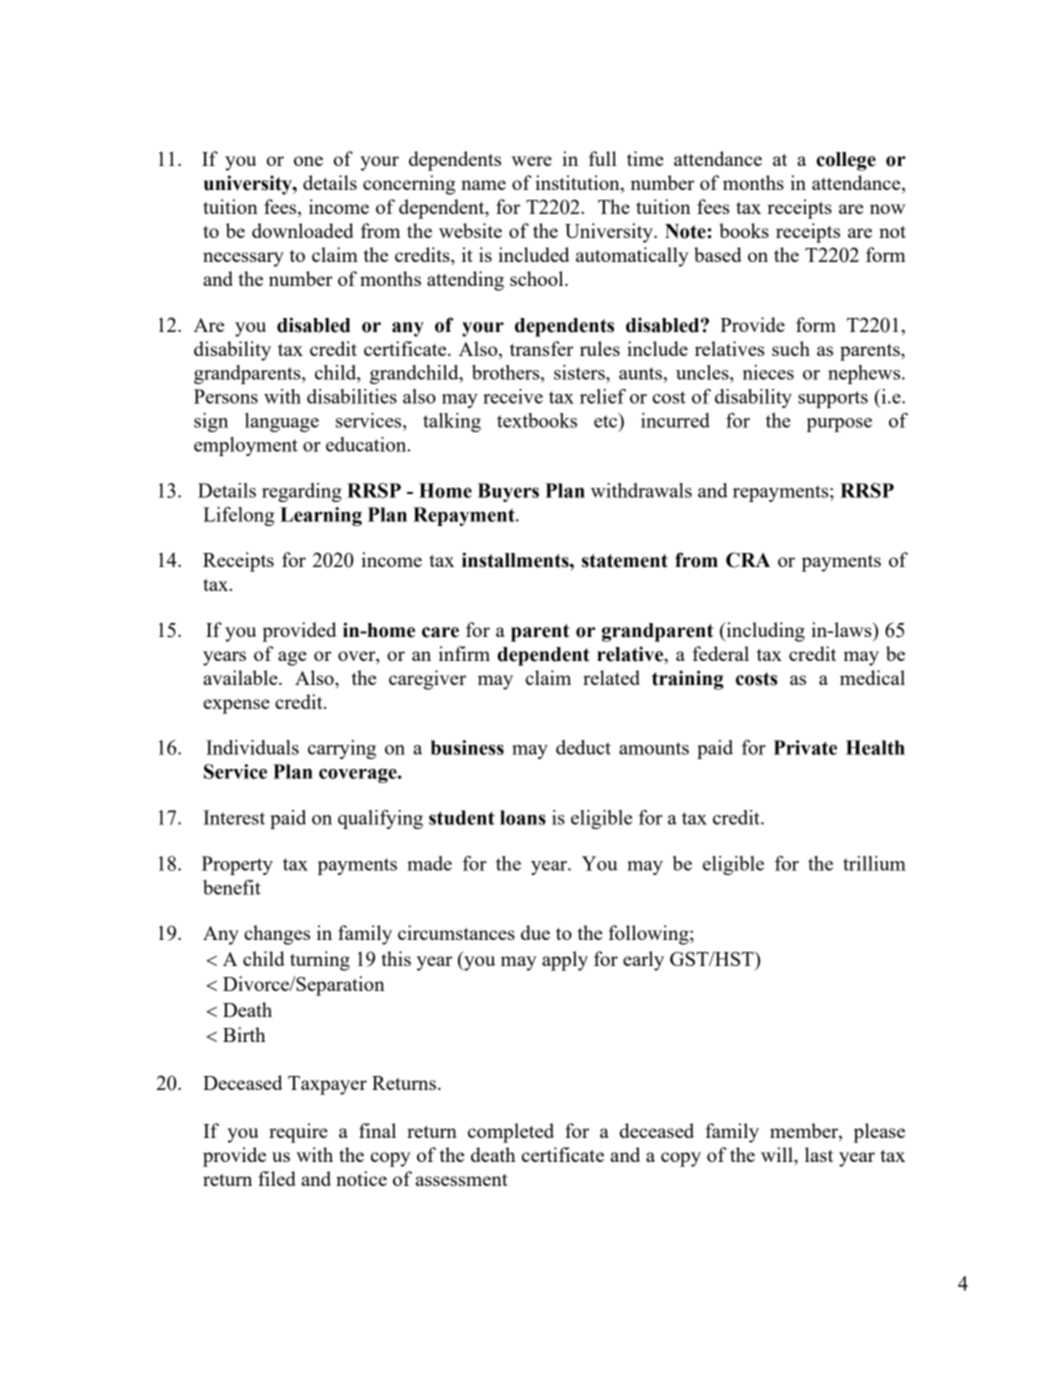 The image size is (1062, 1374). Describe the element at coordinates (511, 1133) in the document. I see `completed` at that location.
